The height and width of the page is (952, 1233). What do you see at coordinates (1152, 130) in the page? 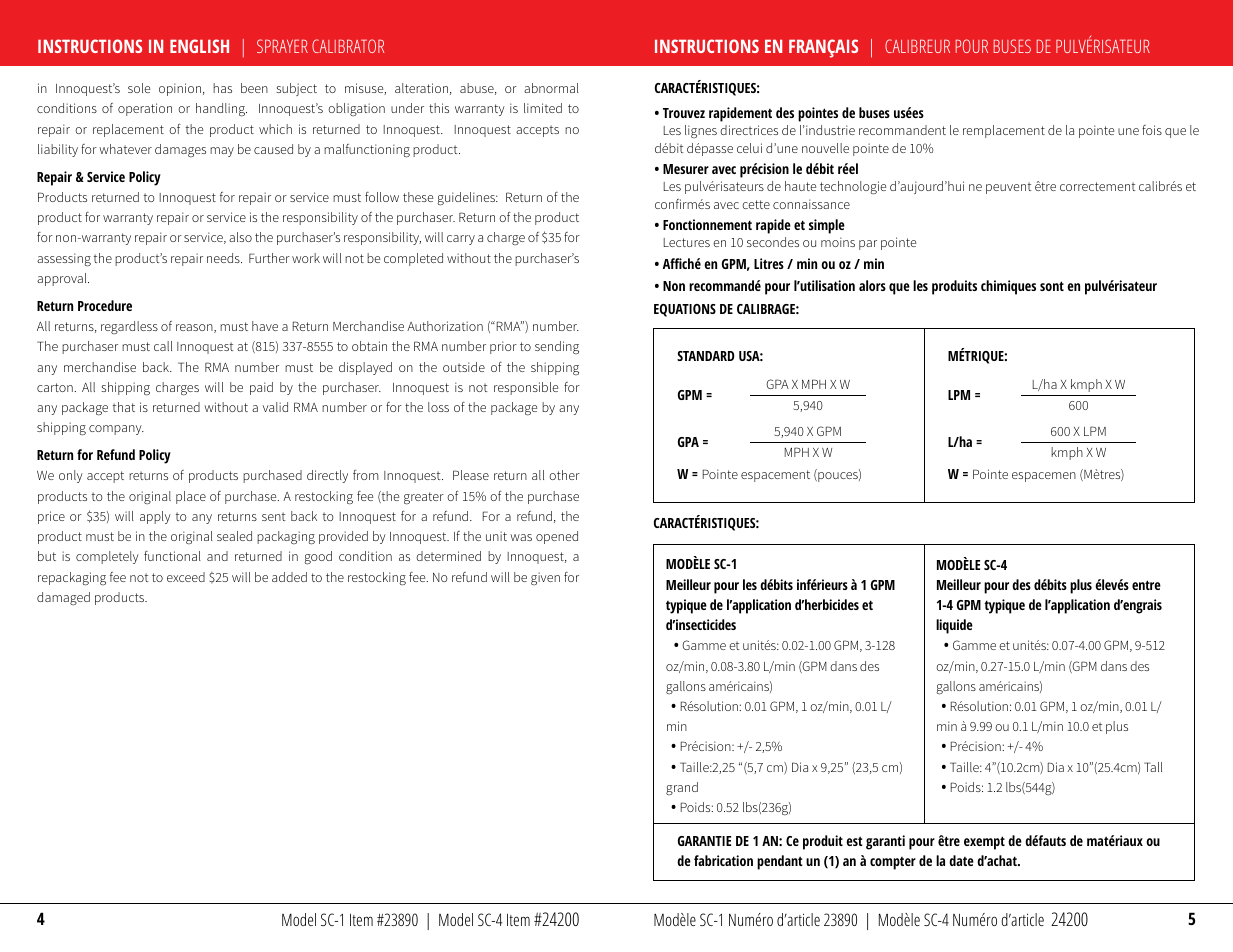
I see `fois` at bounding box center [1152, 130].
